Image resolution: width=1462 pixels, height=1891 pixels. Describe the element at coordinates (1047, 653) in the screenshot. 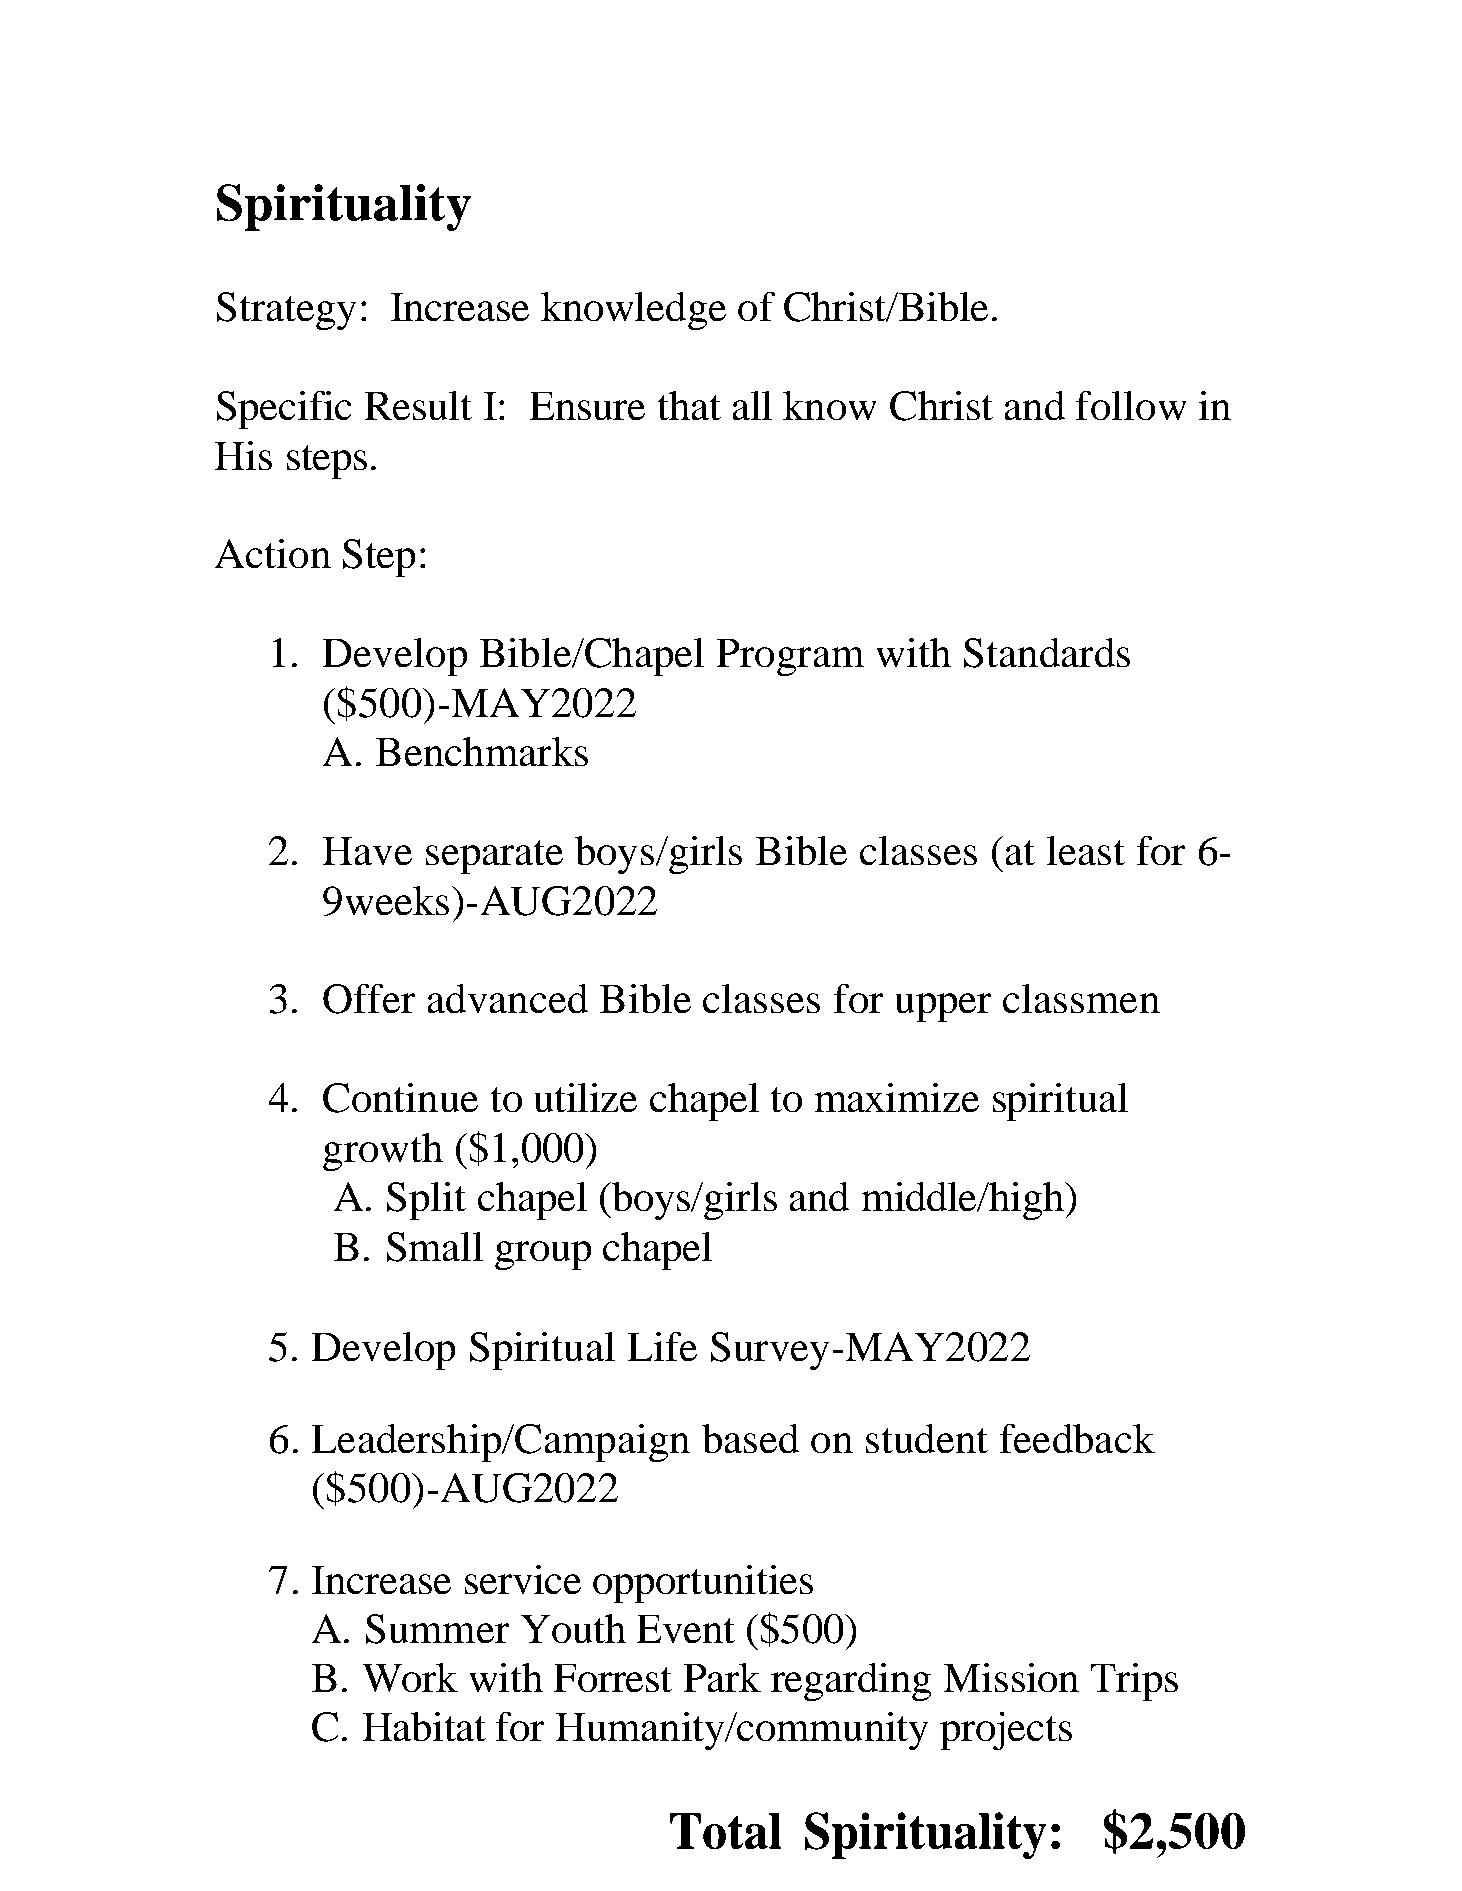

I see `Standards` at that location.
